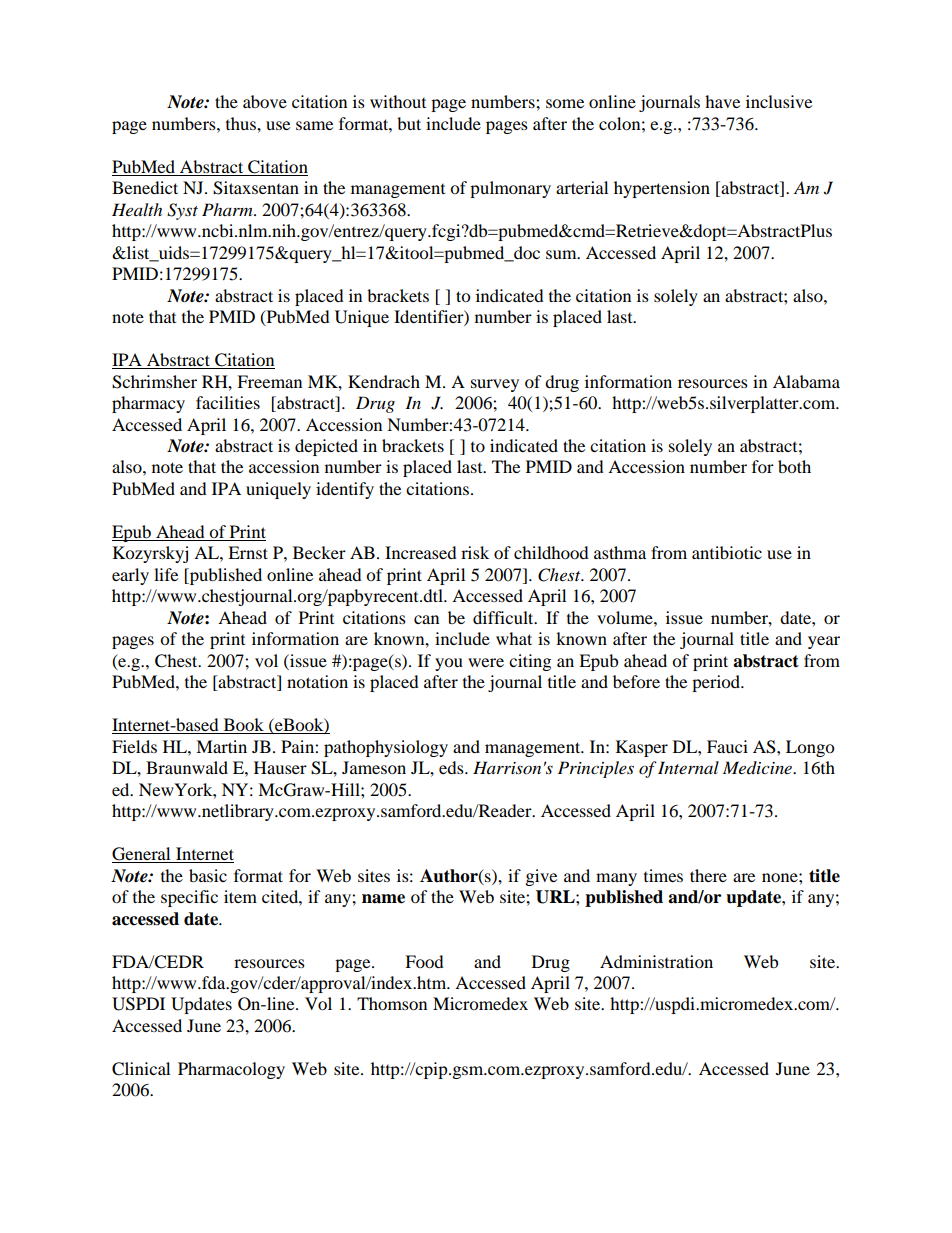 This screenshot has height=1233, width=952. I want to click on eds, so click(452, 767).
